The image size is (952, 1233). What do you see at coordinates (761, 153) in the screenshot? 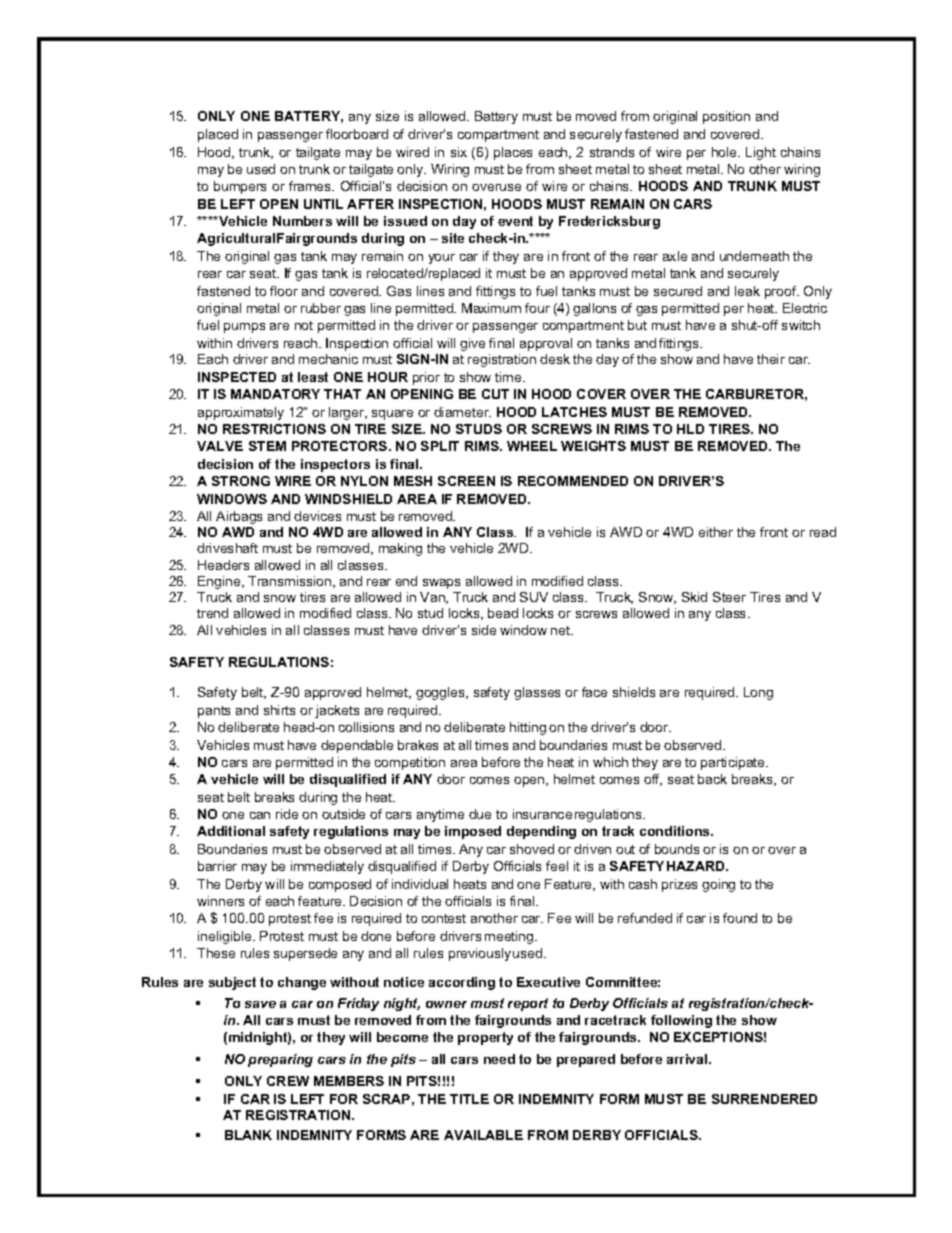
I see `Light` at bounding box center [761, 153].
